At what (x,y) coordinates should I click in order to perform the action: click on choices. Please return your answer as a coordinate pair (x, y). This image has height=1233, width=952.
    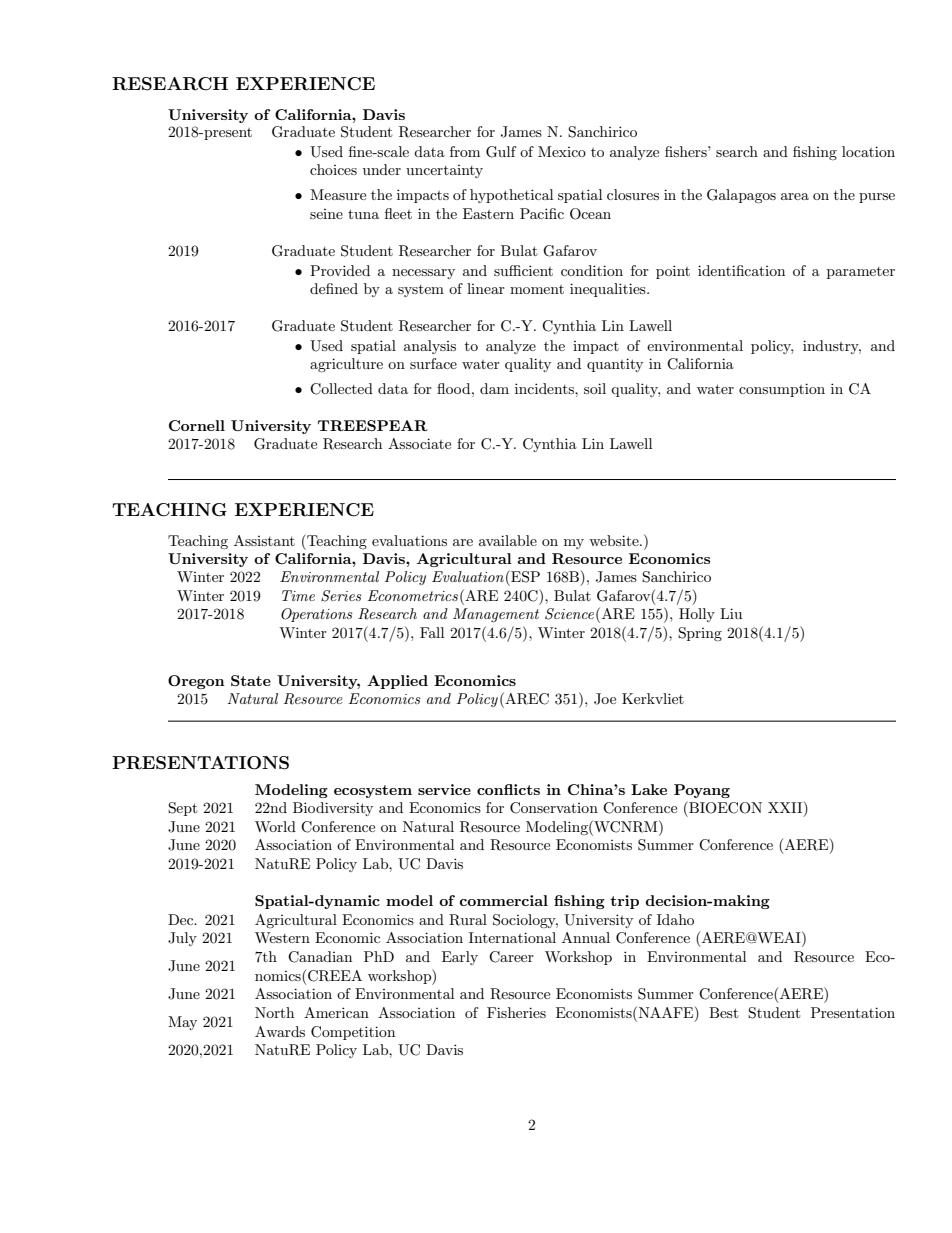
    Looking at the image, I should click on (333, 169).
